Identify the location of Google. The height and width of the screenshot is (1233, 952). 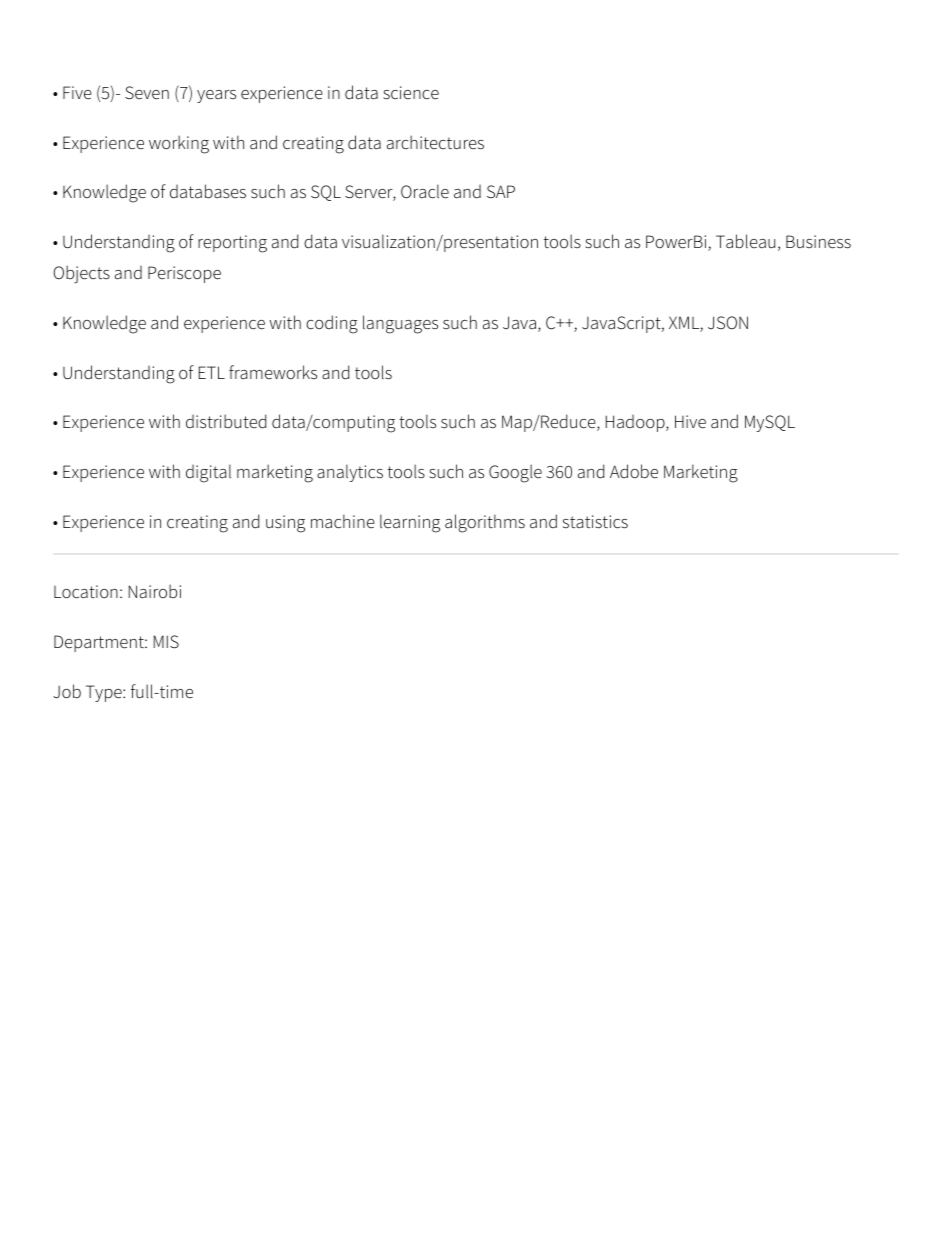
(515, 473).
